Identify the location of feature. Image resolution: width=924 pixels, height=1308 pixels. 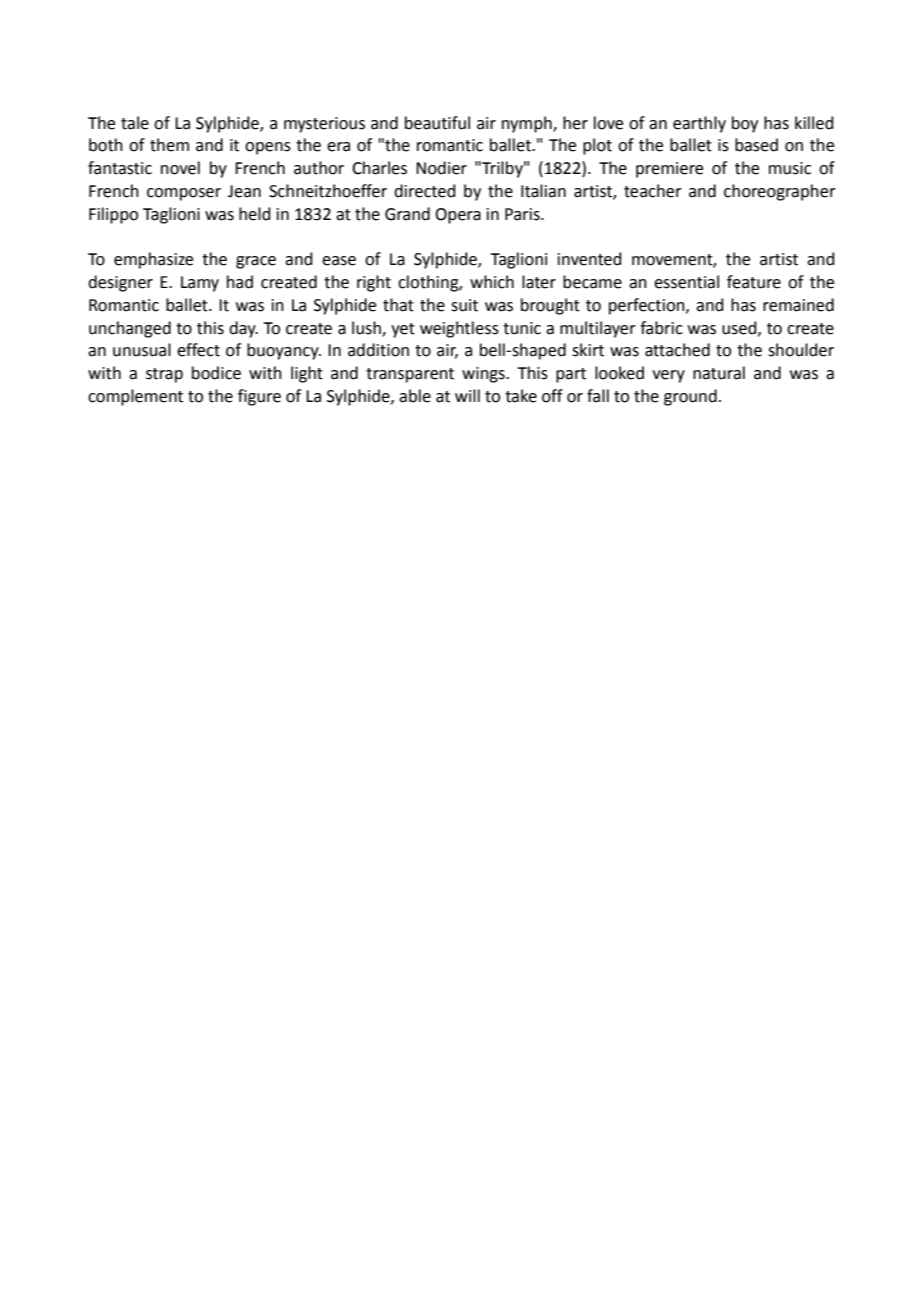
(754, 282).
